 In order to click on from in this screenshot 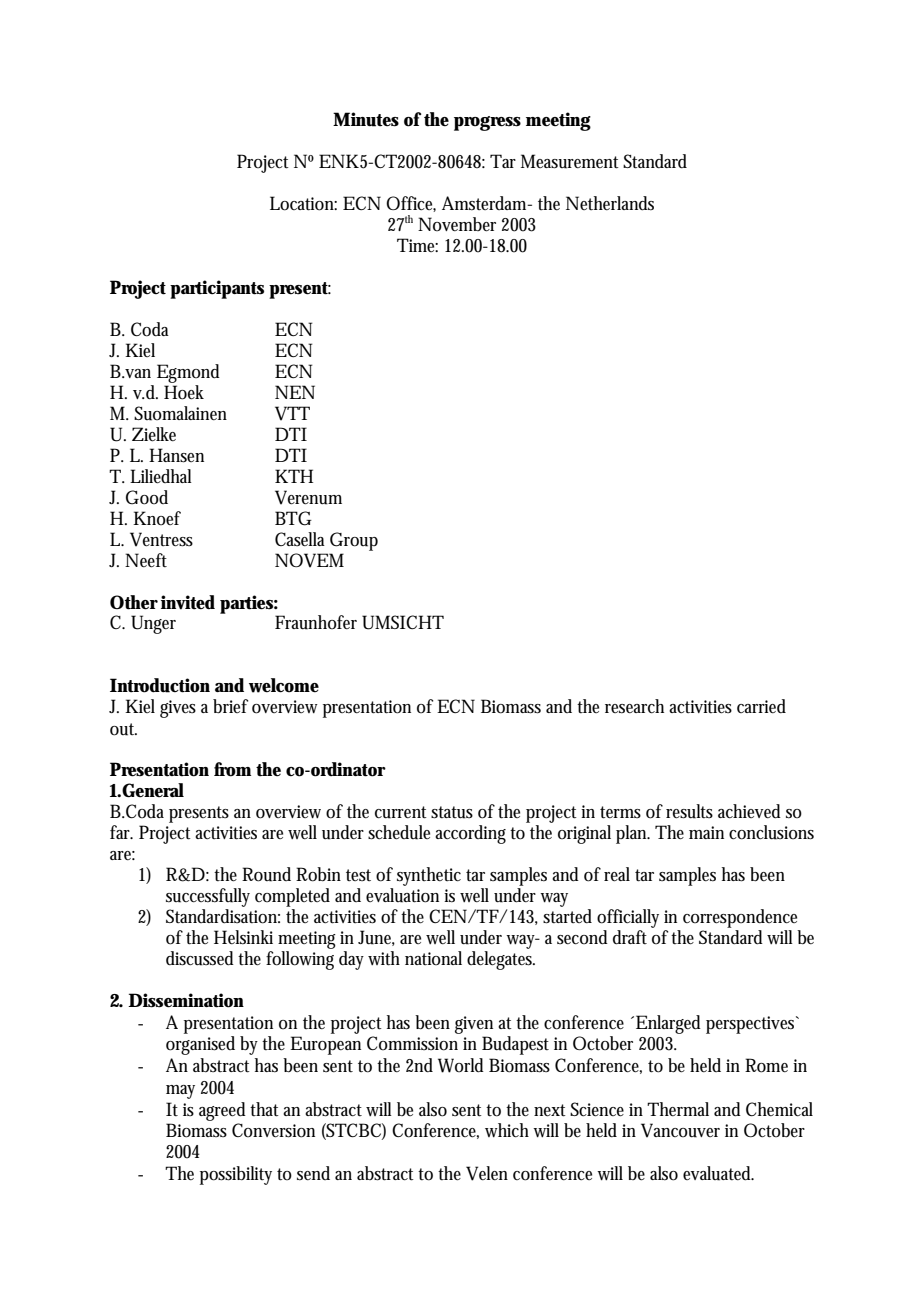, I will do `click(232, 769)`.
